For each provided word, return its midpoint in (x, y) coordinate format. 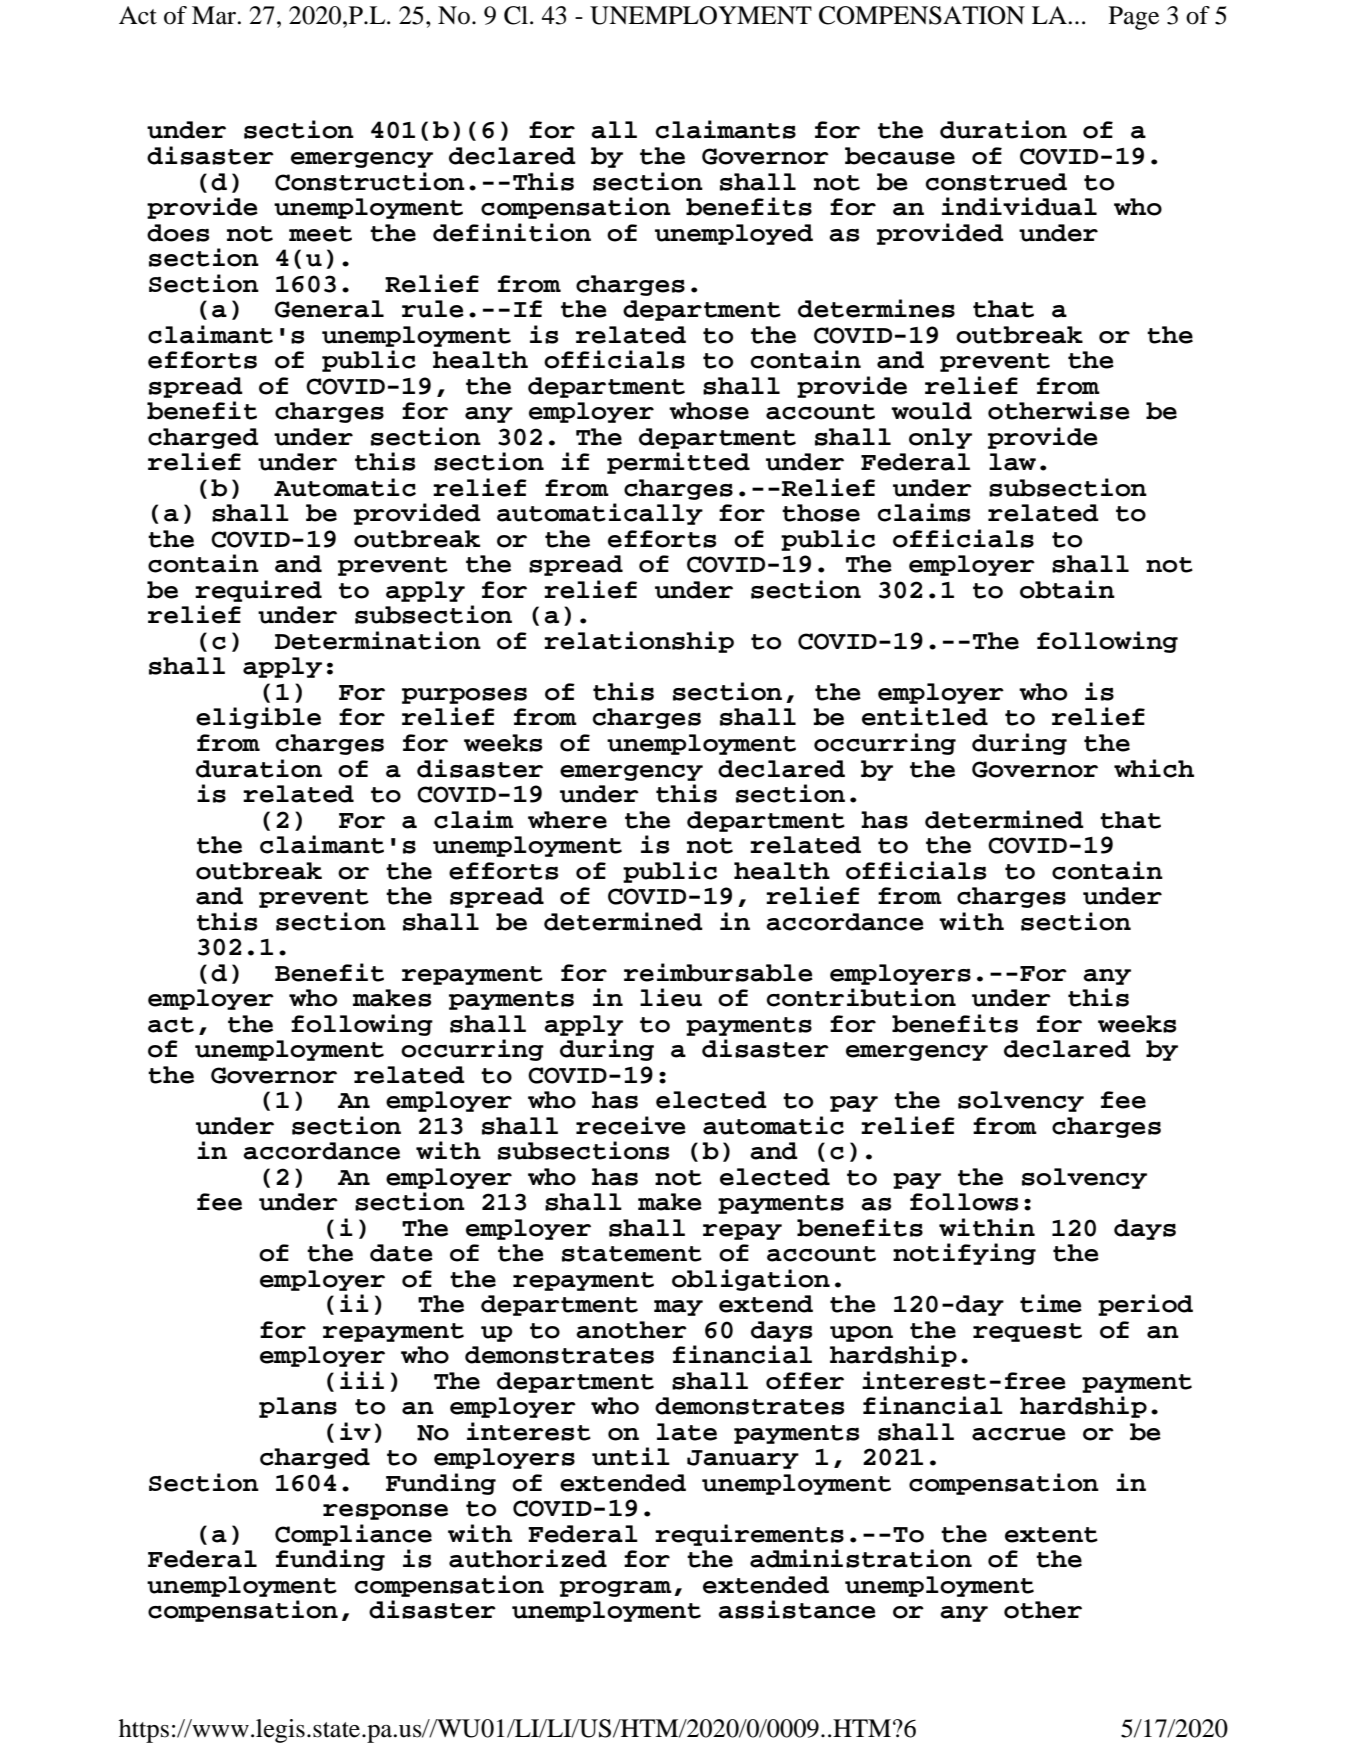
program (616, 1589)
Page (1134, 18)
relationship (639, 642)
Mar (215, 15)
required (258, 591)
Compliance (353, 1535)
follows (964, 1202)
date (401, 1253)
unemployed (734, 234)
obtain (1067, 589)
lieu (671, 997)
